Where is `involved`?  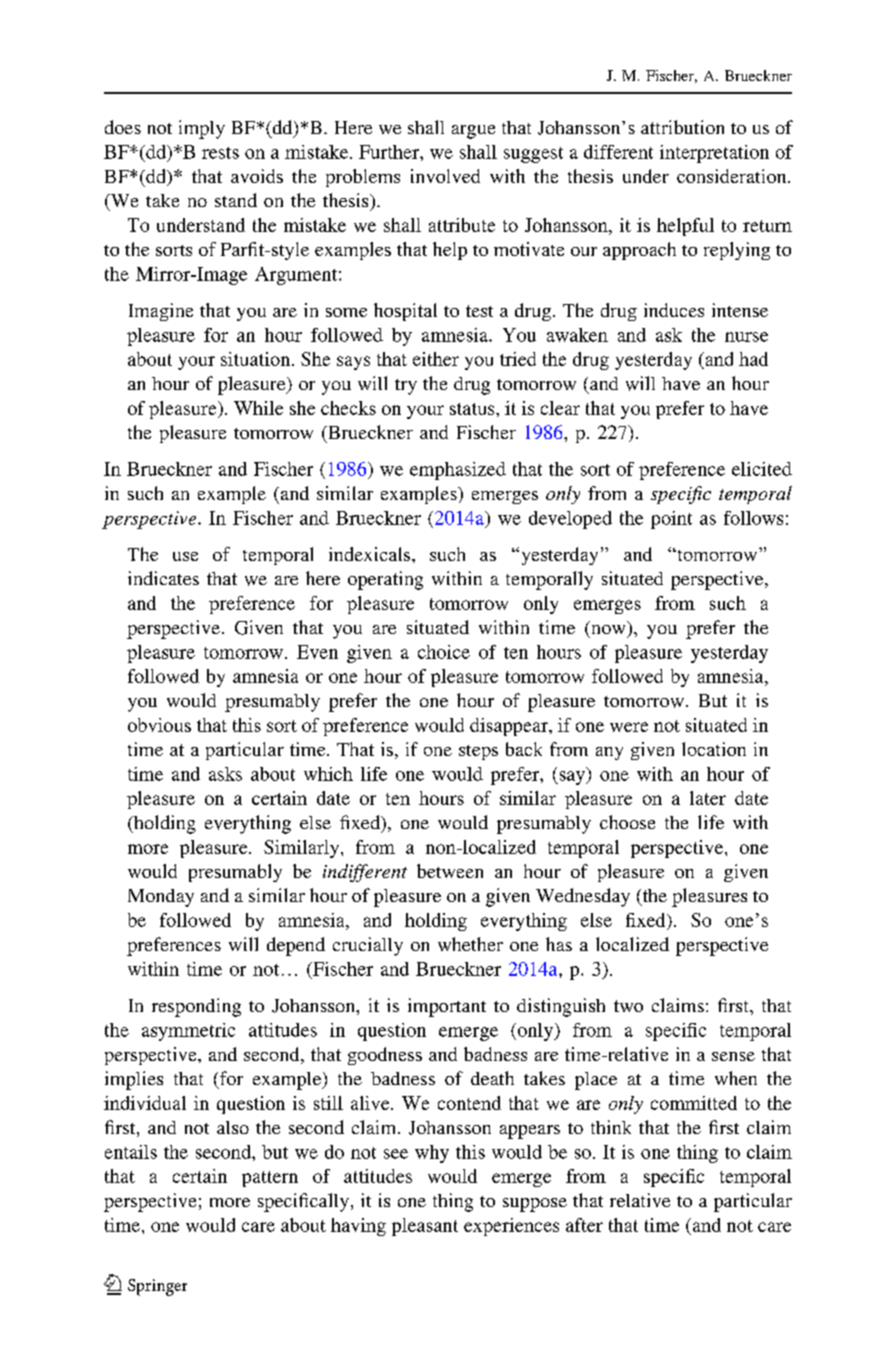
involved is located at coordinates (445, 176).
